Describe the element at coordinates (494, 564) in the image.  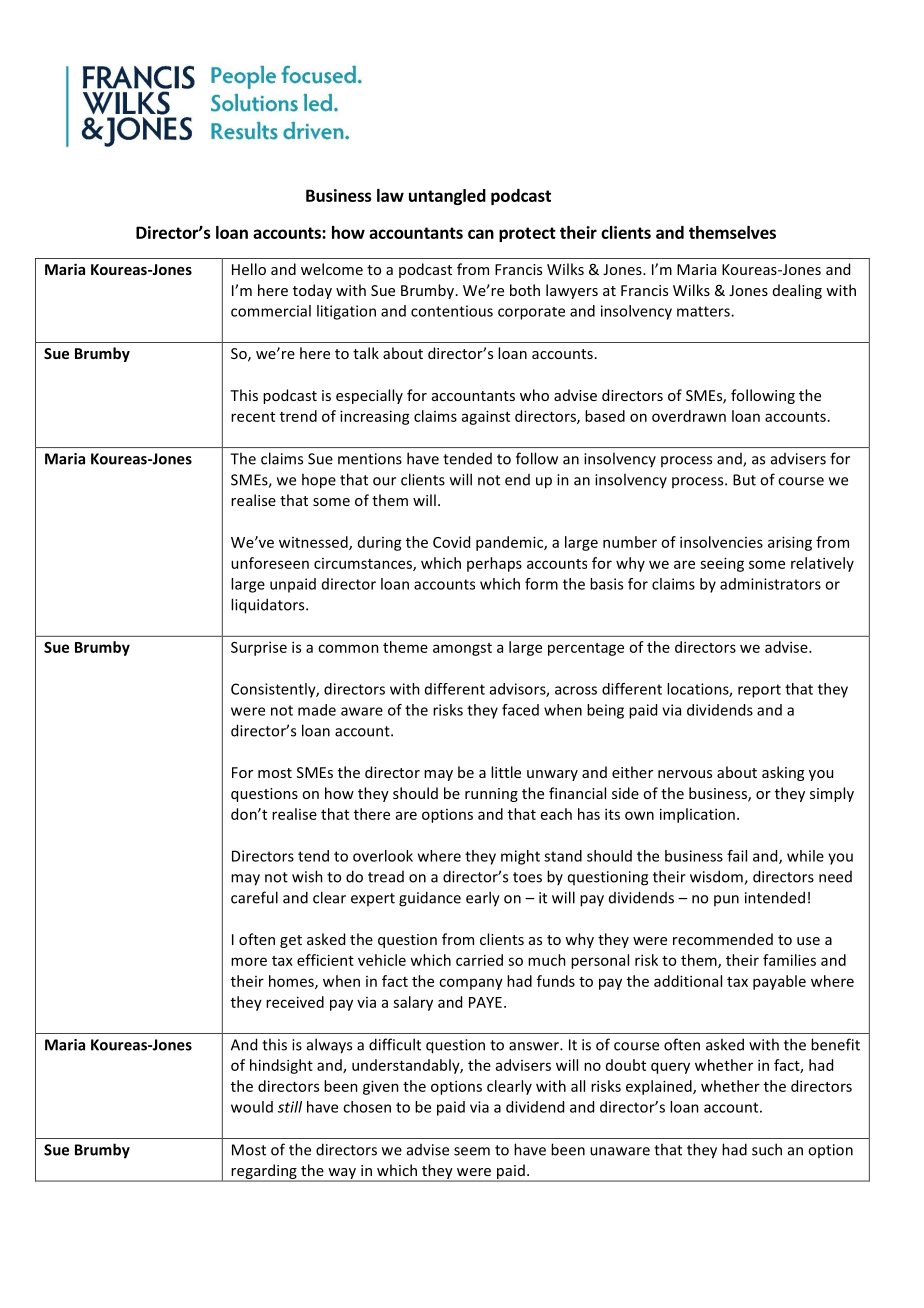
I see `perhaps` at that location.
